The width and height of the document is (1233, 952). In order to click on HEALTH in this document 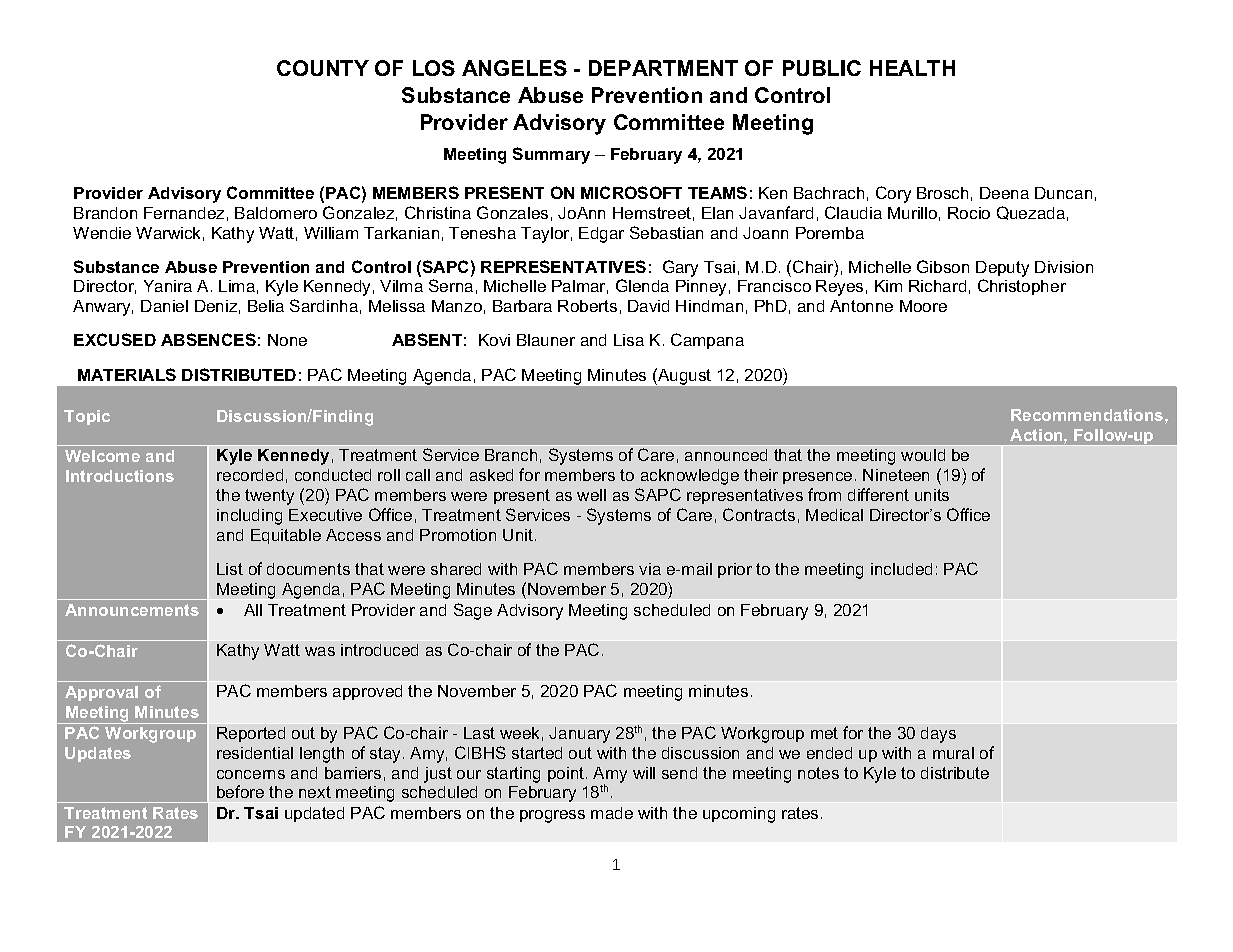, I will do `click(912, 68)`.
